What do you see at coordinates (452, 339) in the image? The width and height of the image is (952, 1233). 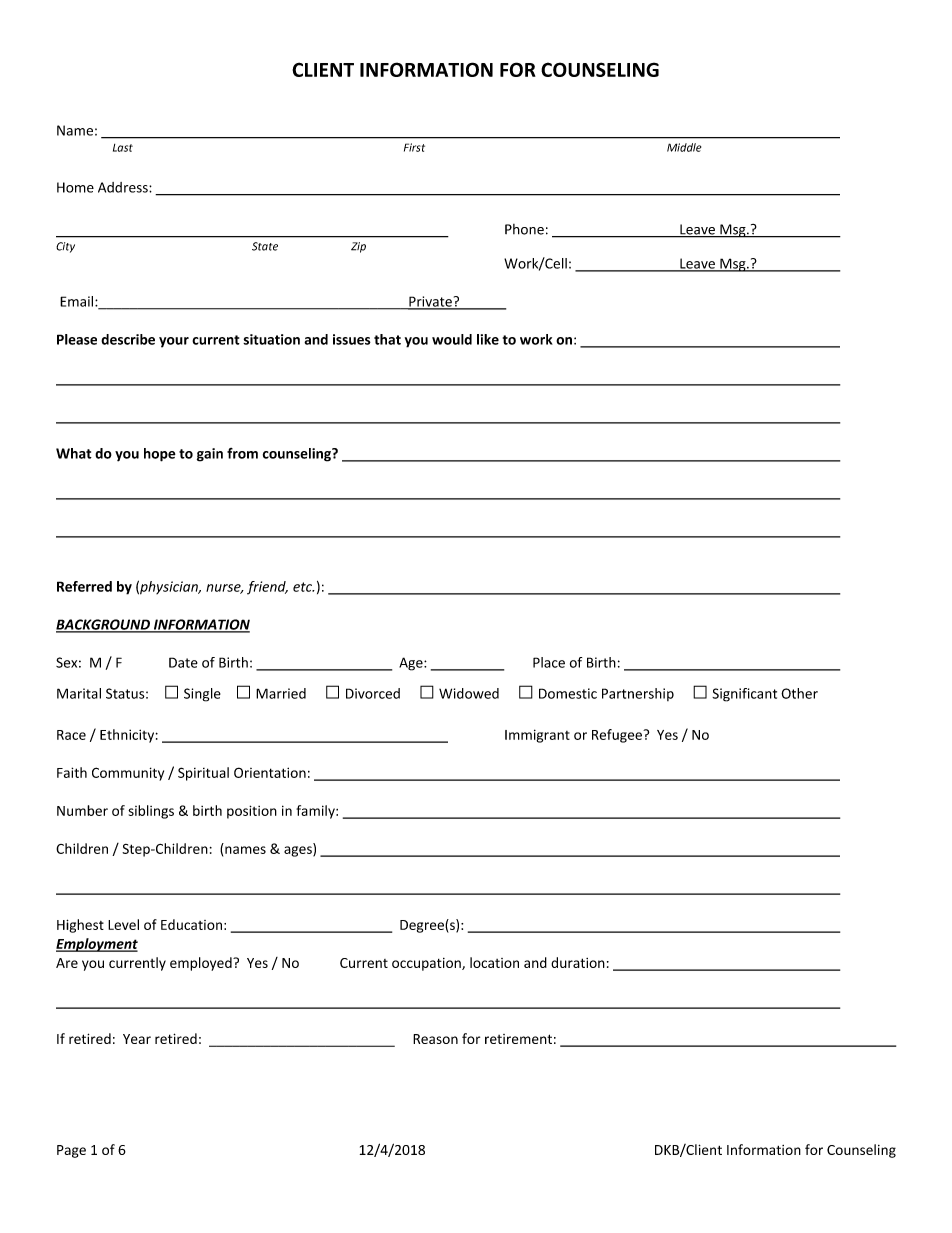 I see `would` at bounding box center [452, 339].
